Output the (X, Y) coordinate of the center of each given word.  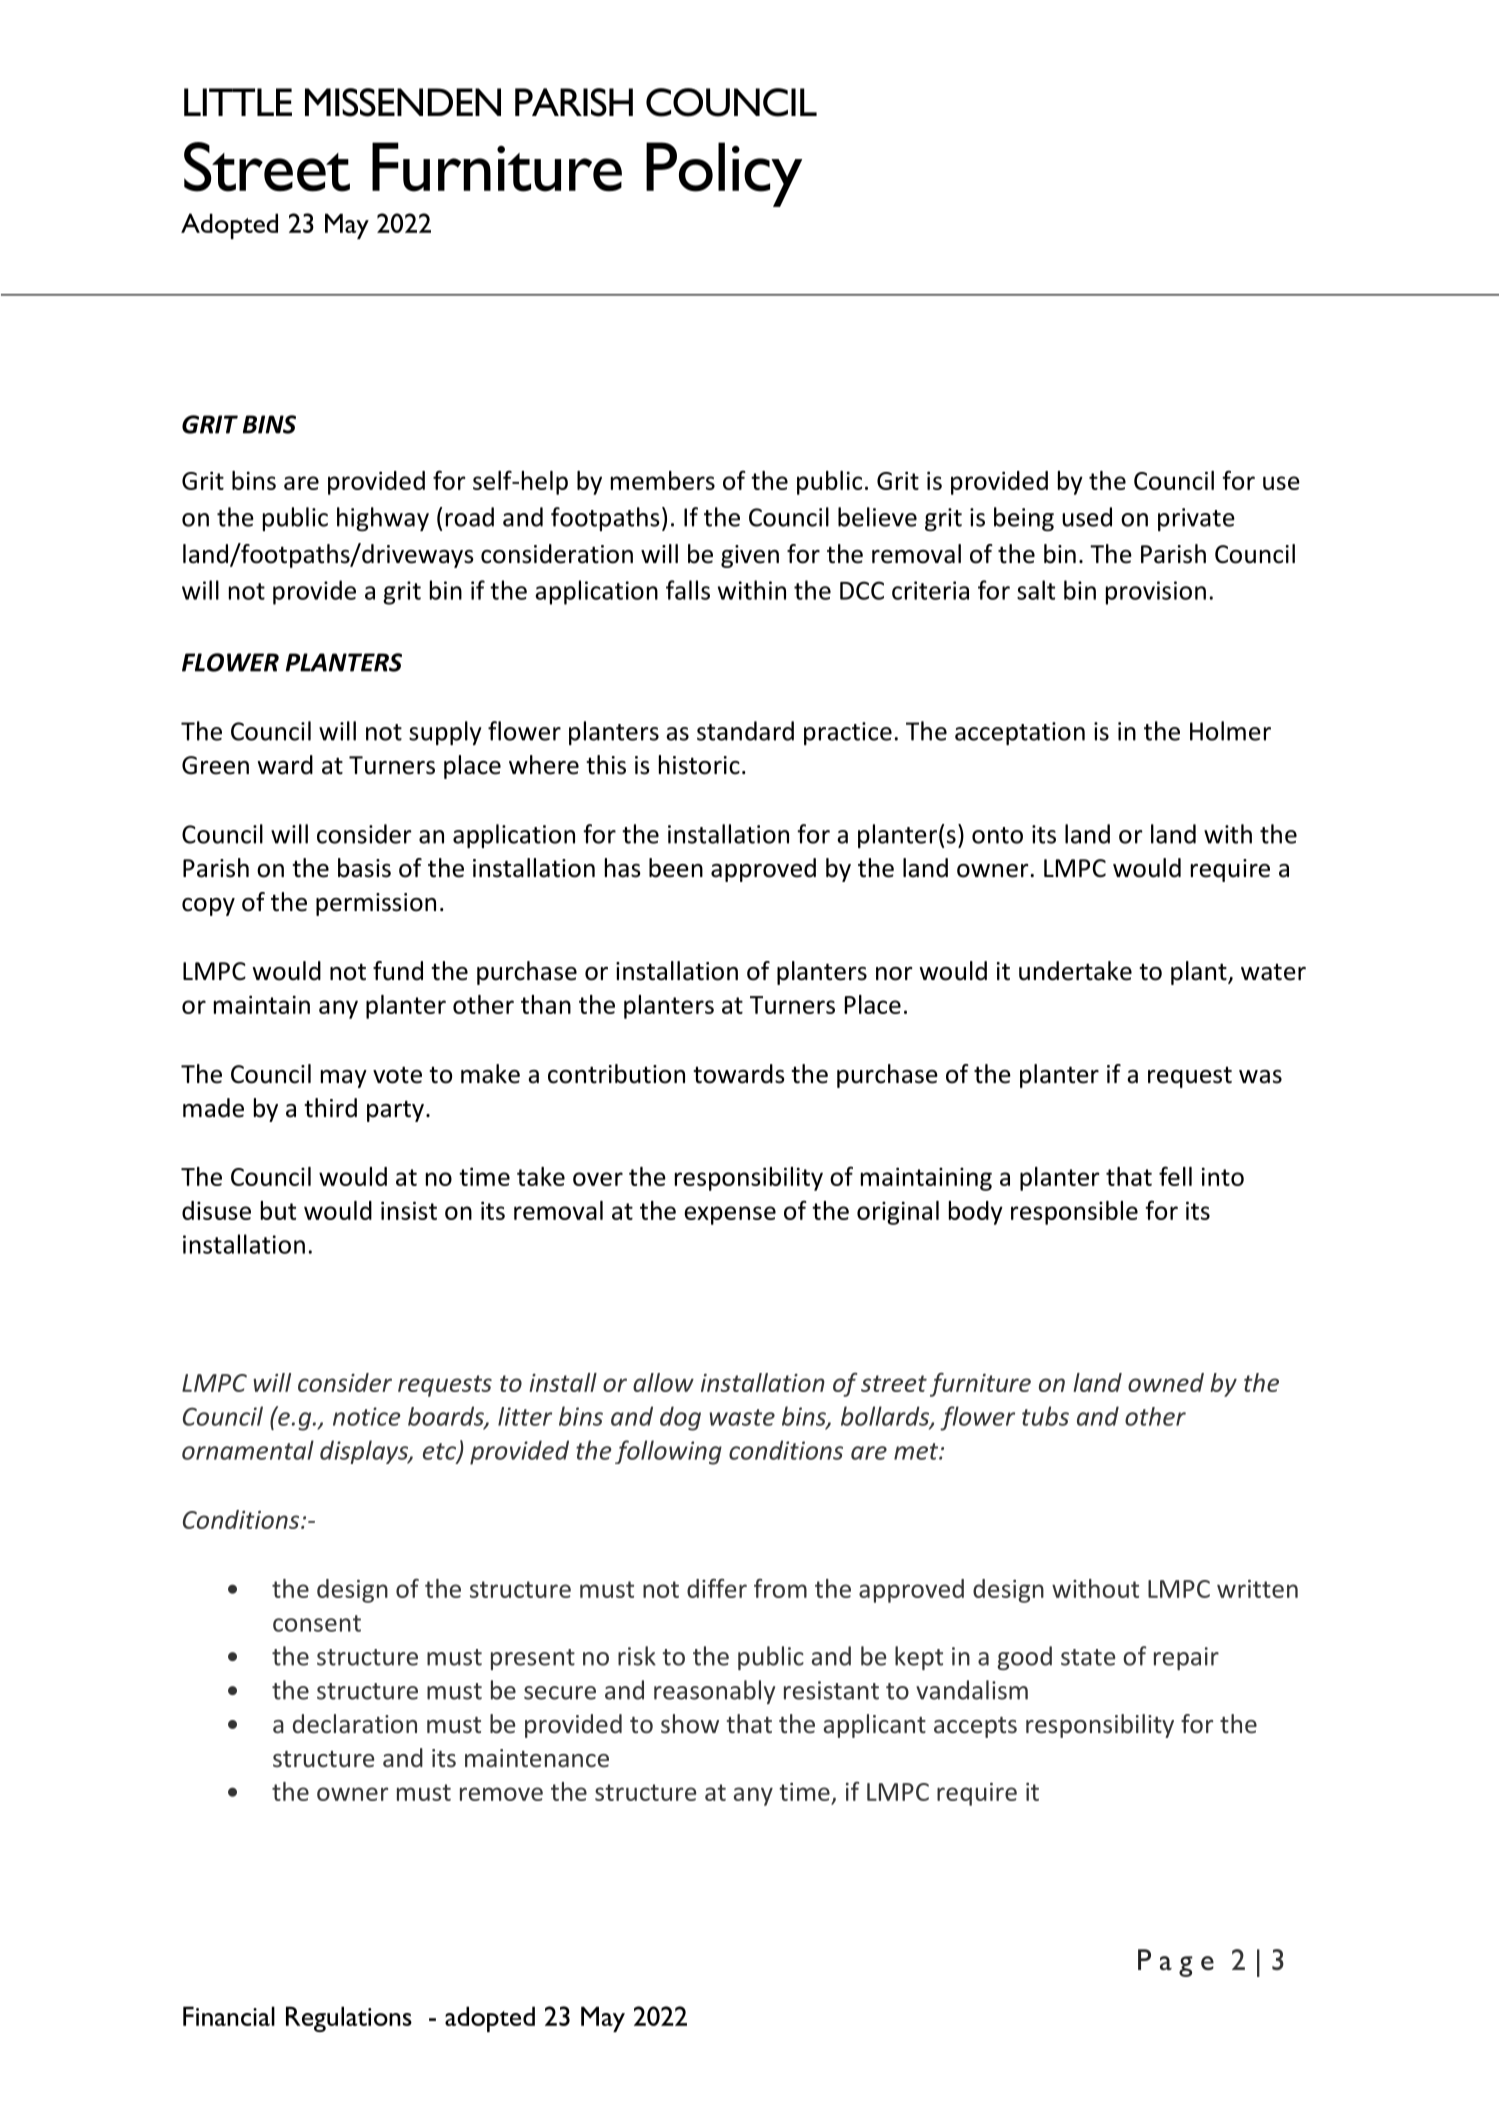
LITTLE (238, 102)
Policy (724, 174)
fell (1175, 1176)
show (690, 1724)
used (1087, 517)
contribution (616, 1074)
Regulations (349, 2019)
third (330, 1108)
